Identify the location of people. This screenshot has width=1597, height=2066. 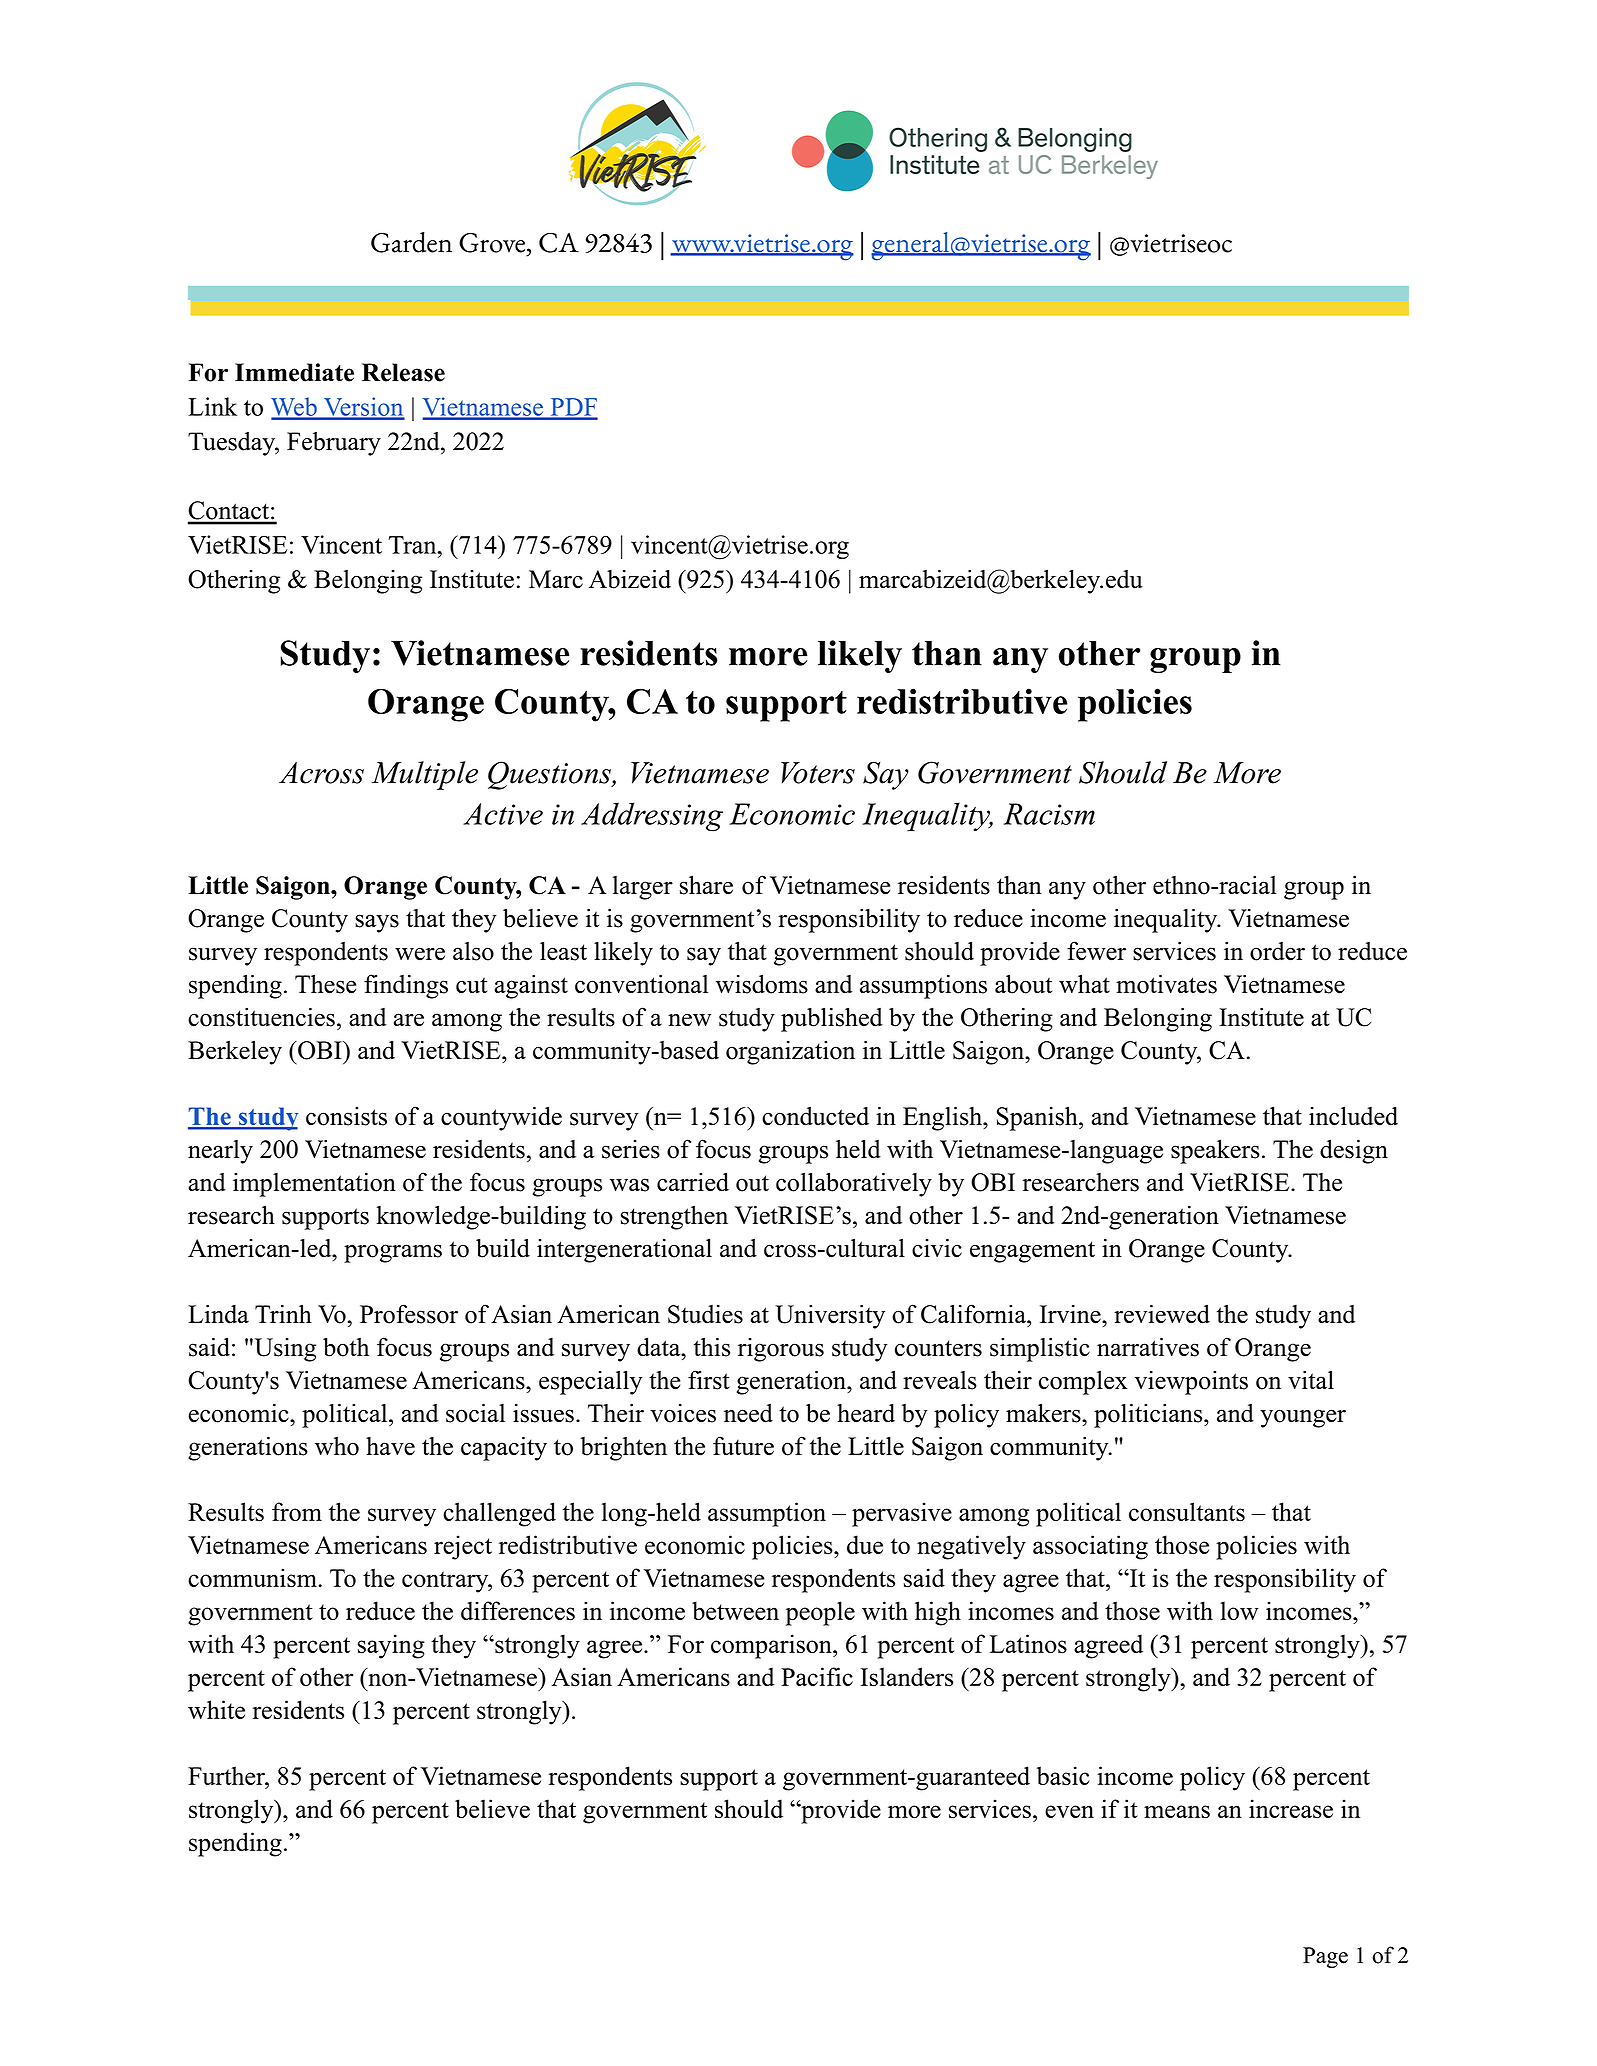
(820, 1613).
